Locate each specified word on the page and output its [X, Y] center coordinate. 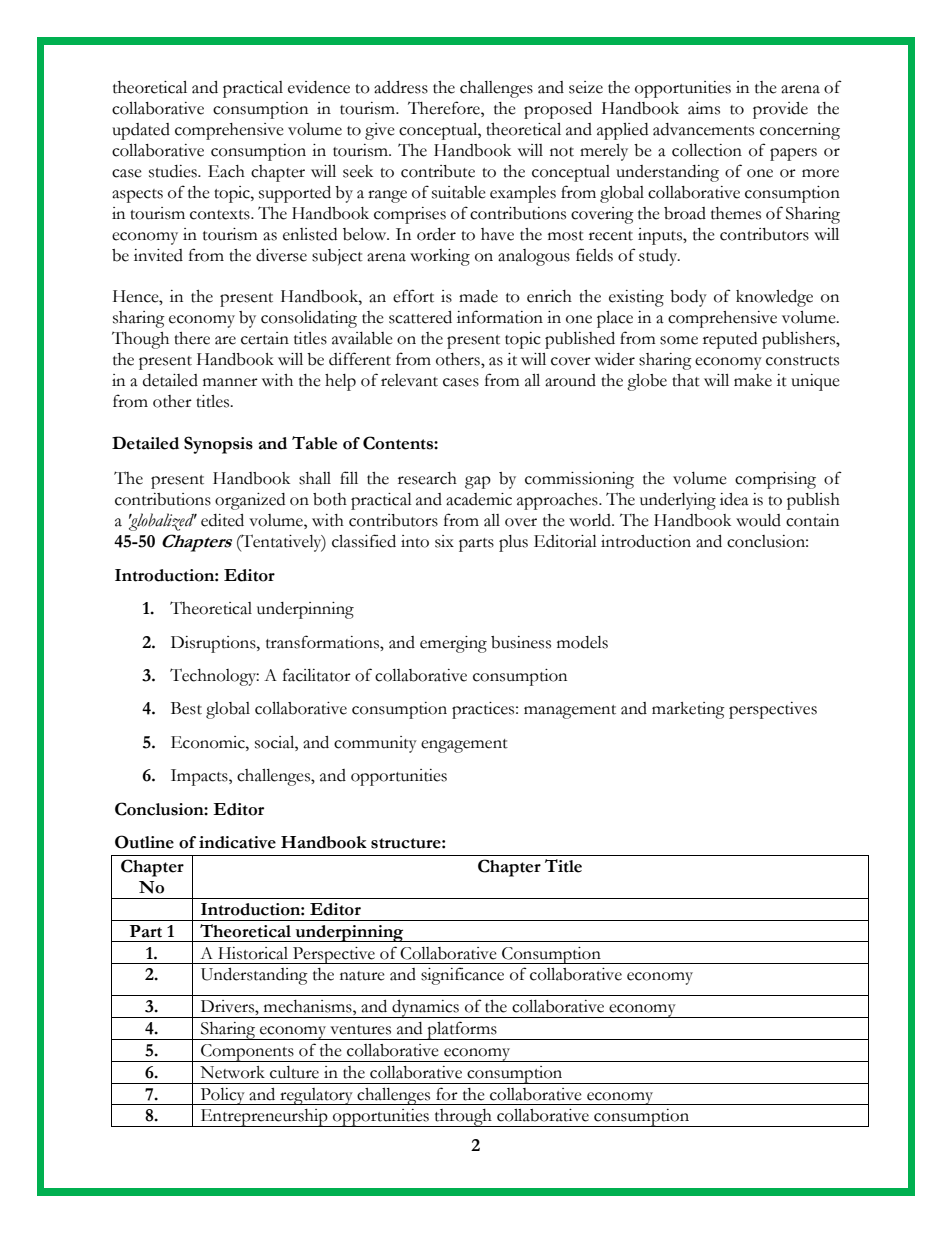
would [758, 520]
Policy [222, 1096]
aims [704, 108]
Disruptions [214, 644]
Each [226, 171]
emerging [453, 644]
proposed [558, 110]
